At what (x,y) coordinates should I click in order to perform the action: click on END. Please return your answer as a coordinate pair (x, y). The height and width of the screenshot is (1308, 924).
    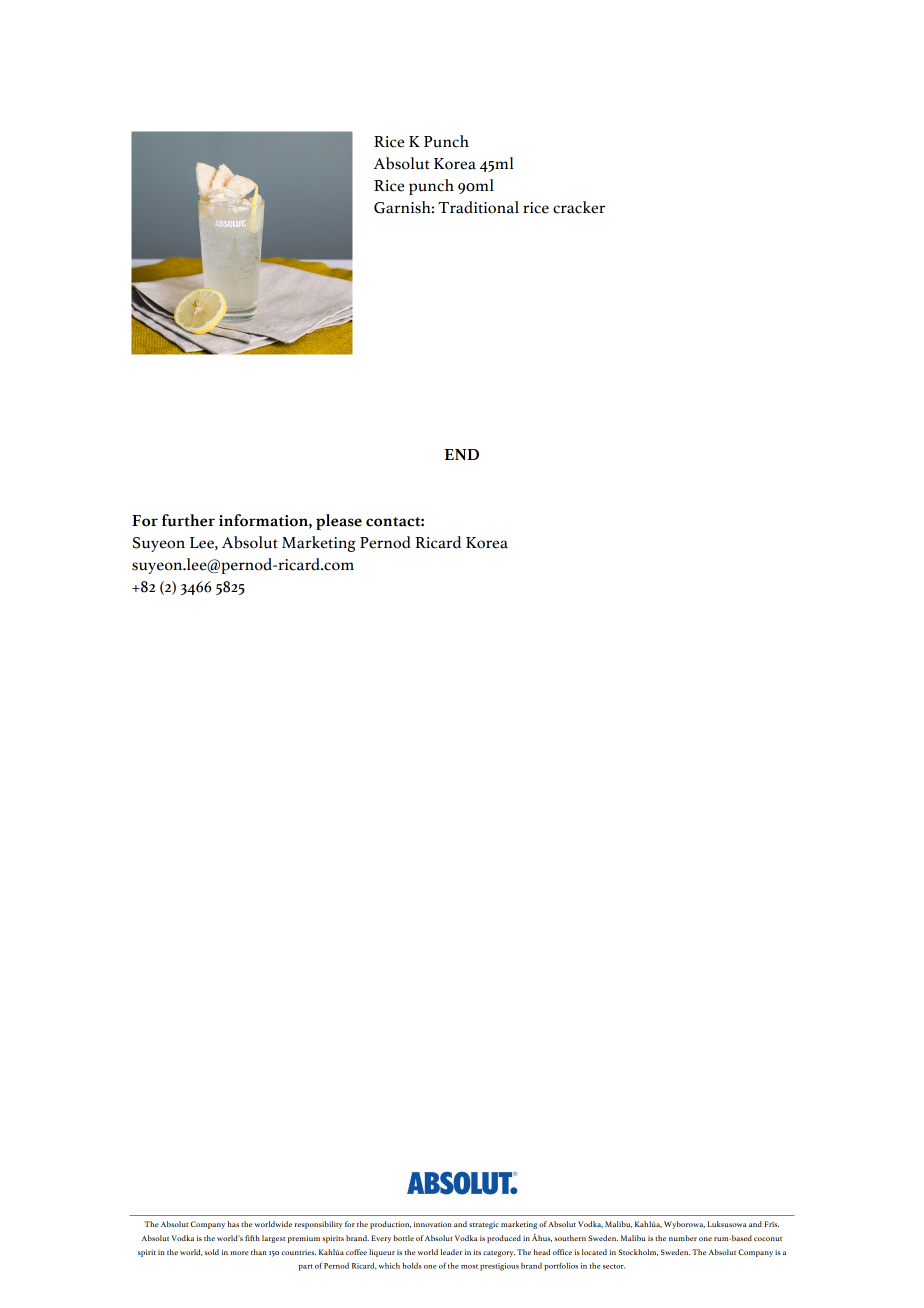
    Looking at the image, I should click on (462, 455).
